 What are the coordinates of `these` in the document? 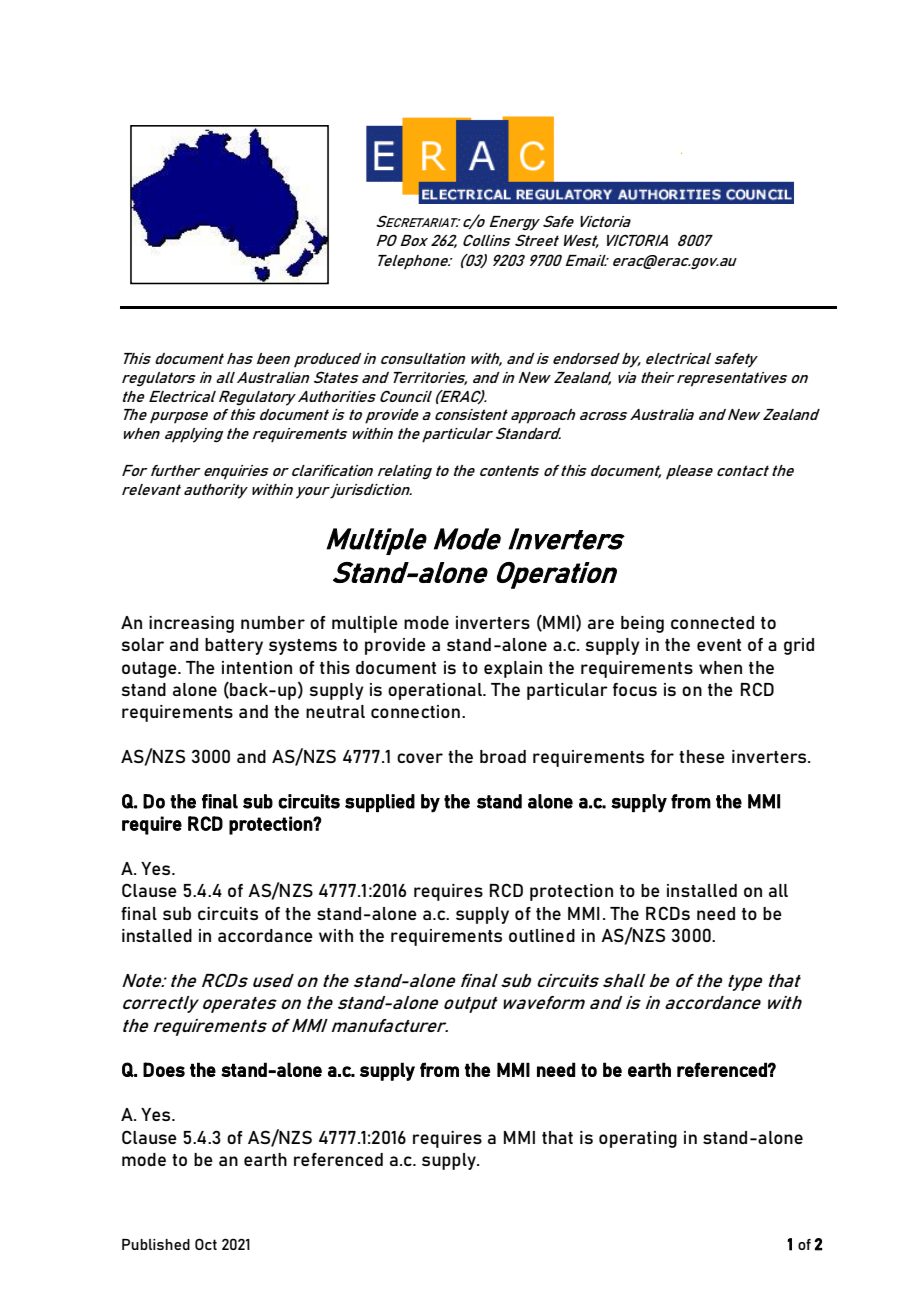 It's located at (702, 756).
